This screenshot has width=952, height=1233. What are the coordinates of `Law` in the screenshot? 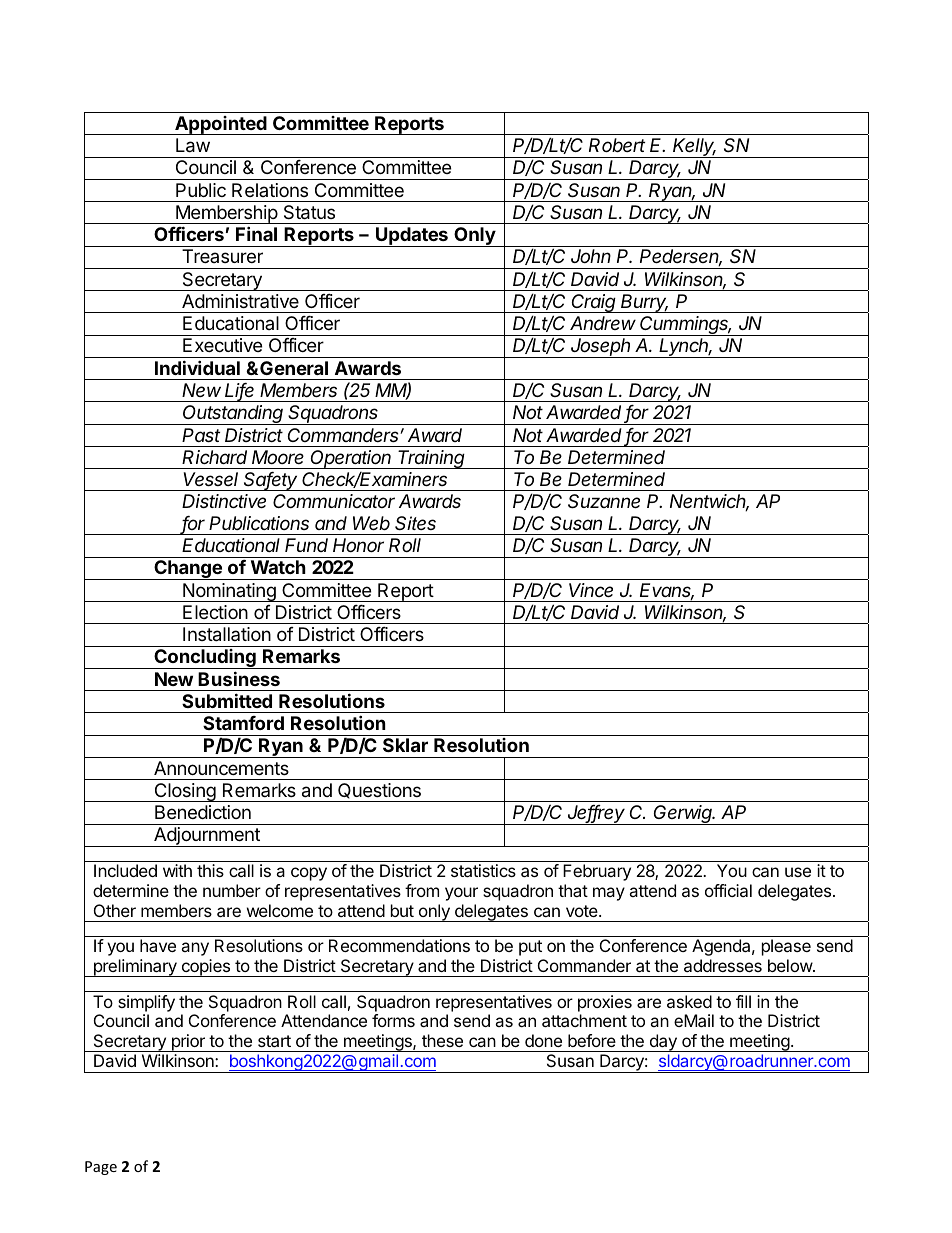 It's located at (193, 145).
